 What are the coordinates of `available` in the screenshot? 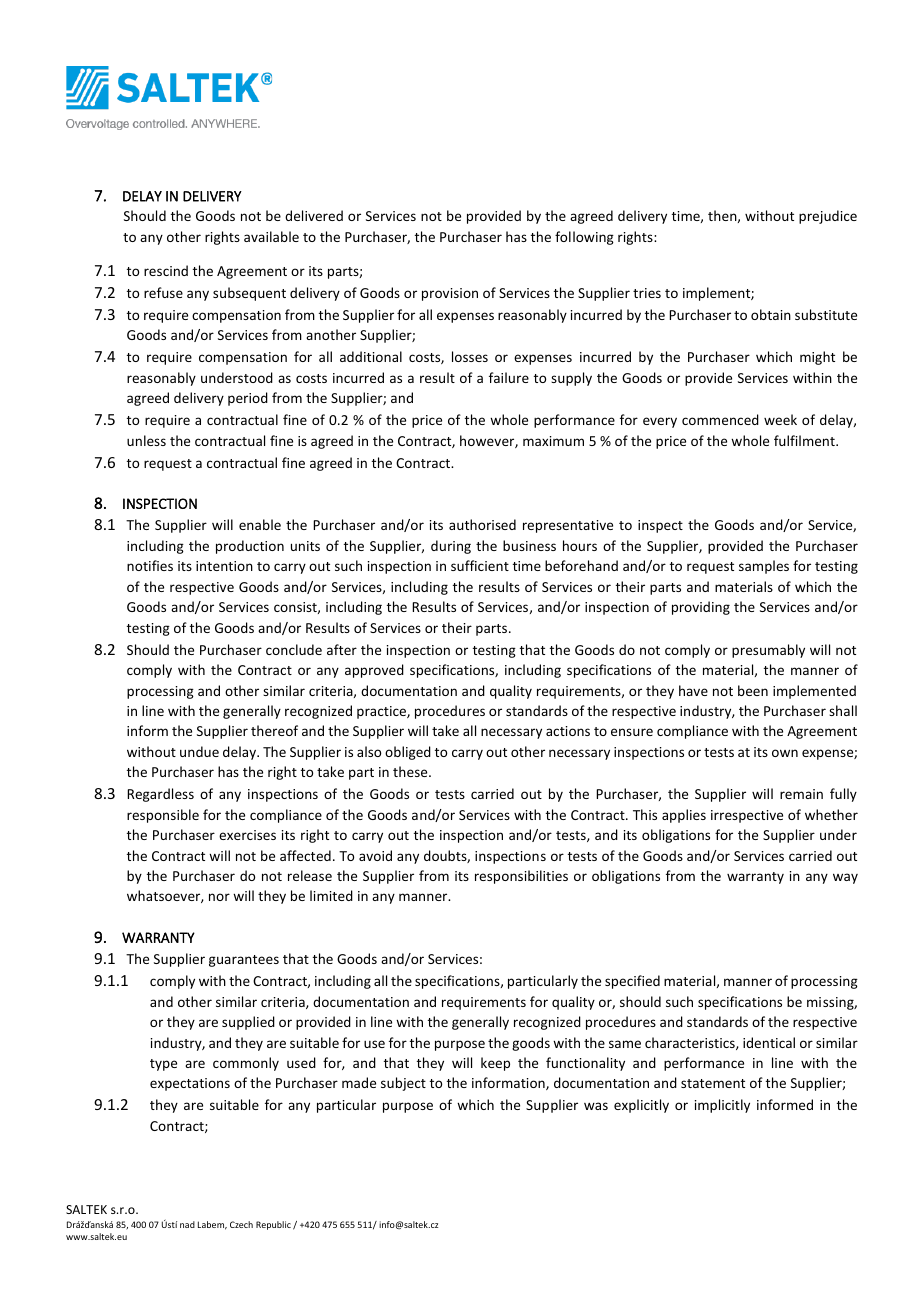 It's located at (271, 236).
